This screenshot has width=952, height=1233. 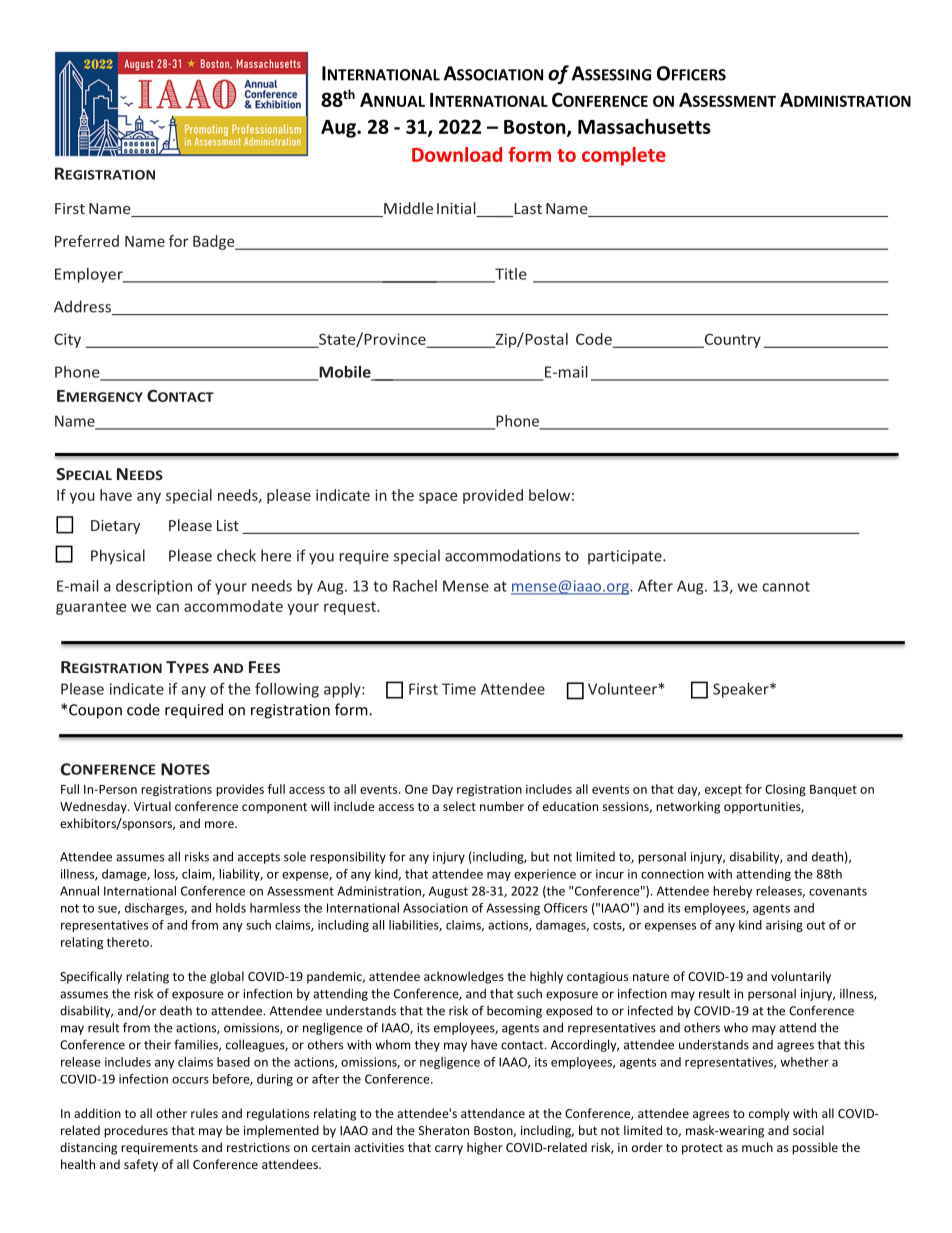 I want to click on arising, so click(x=784, y=926).
